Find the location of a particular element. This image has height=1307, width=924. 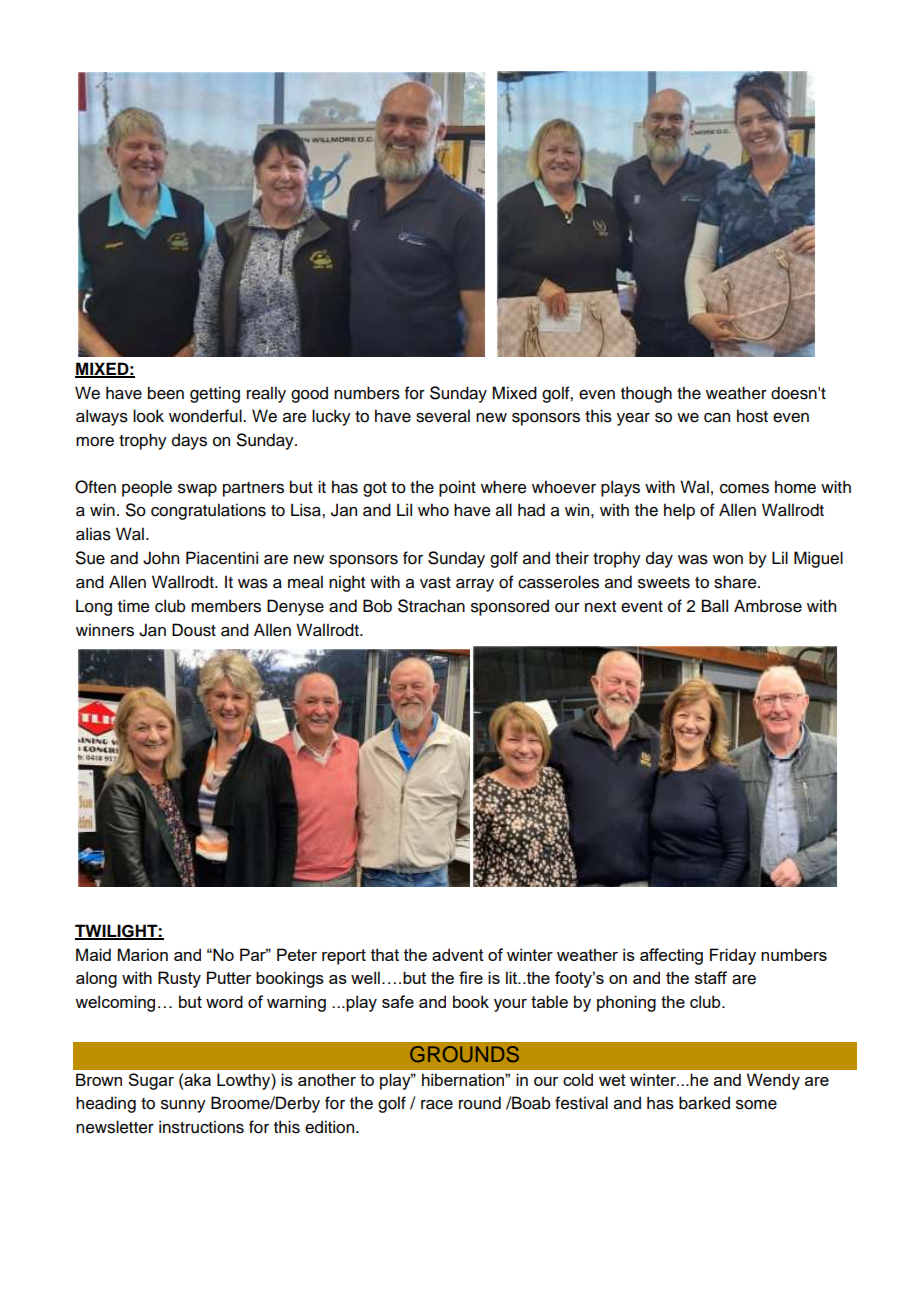

look is located at coordinates (148, 416).
